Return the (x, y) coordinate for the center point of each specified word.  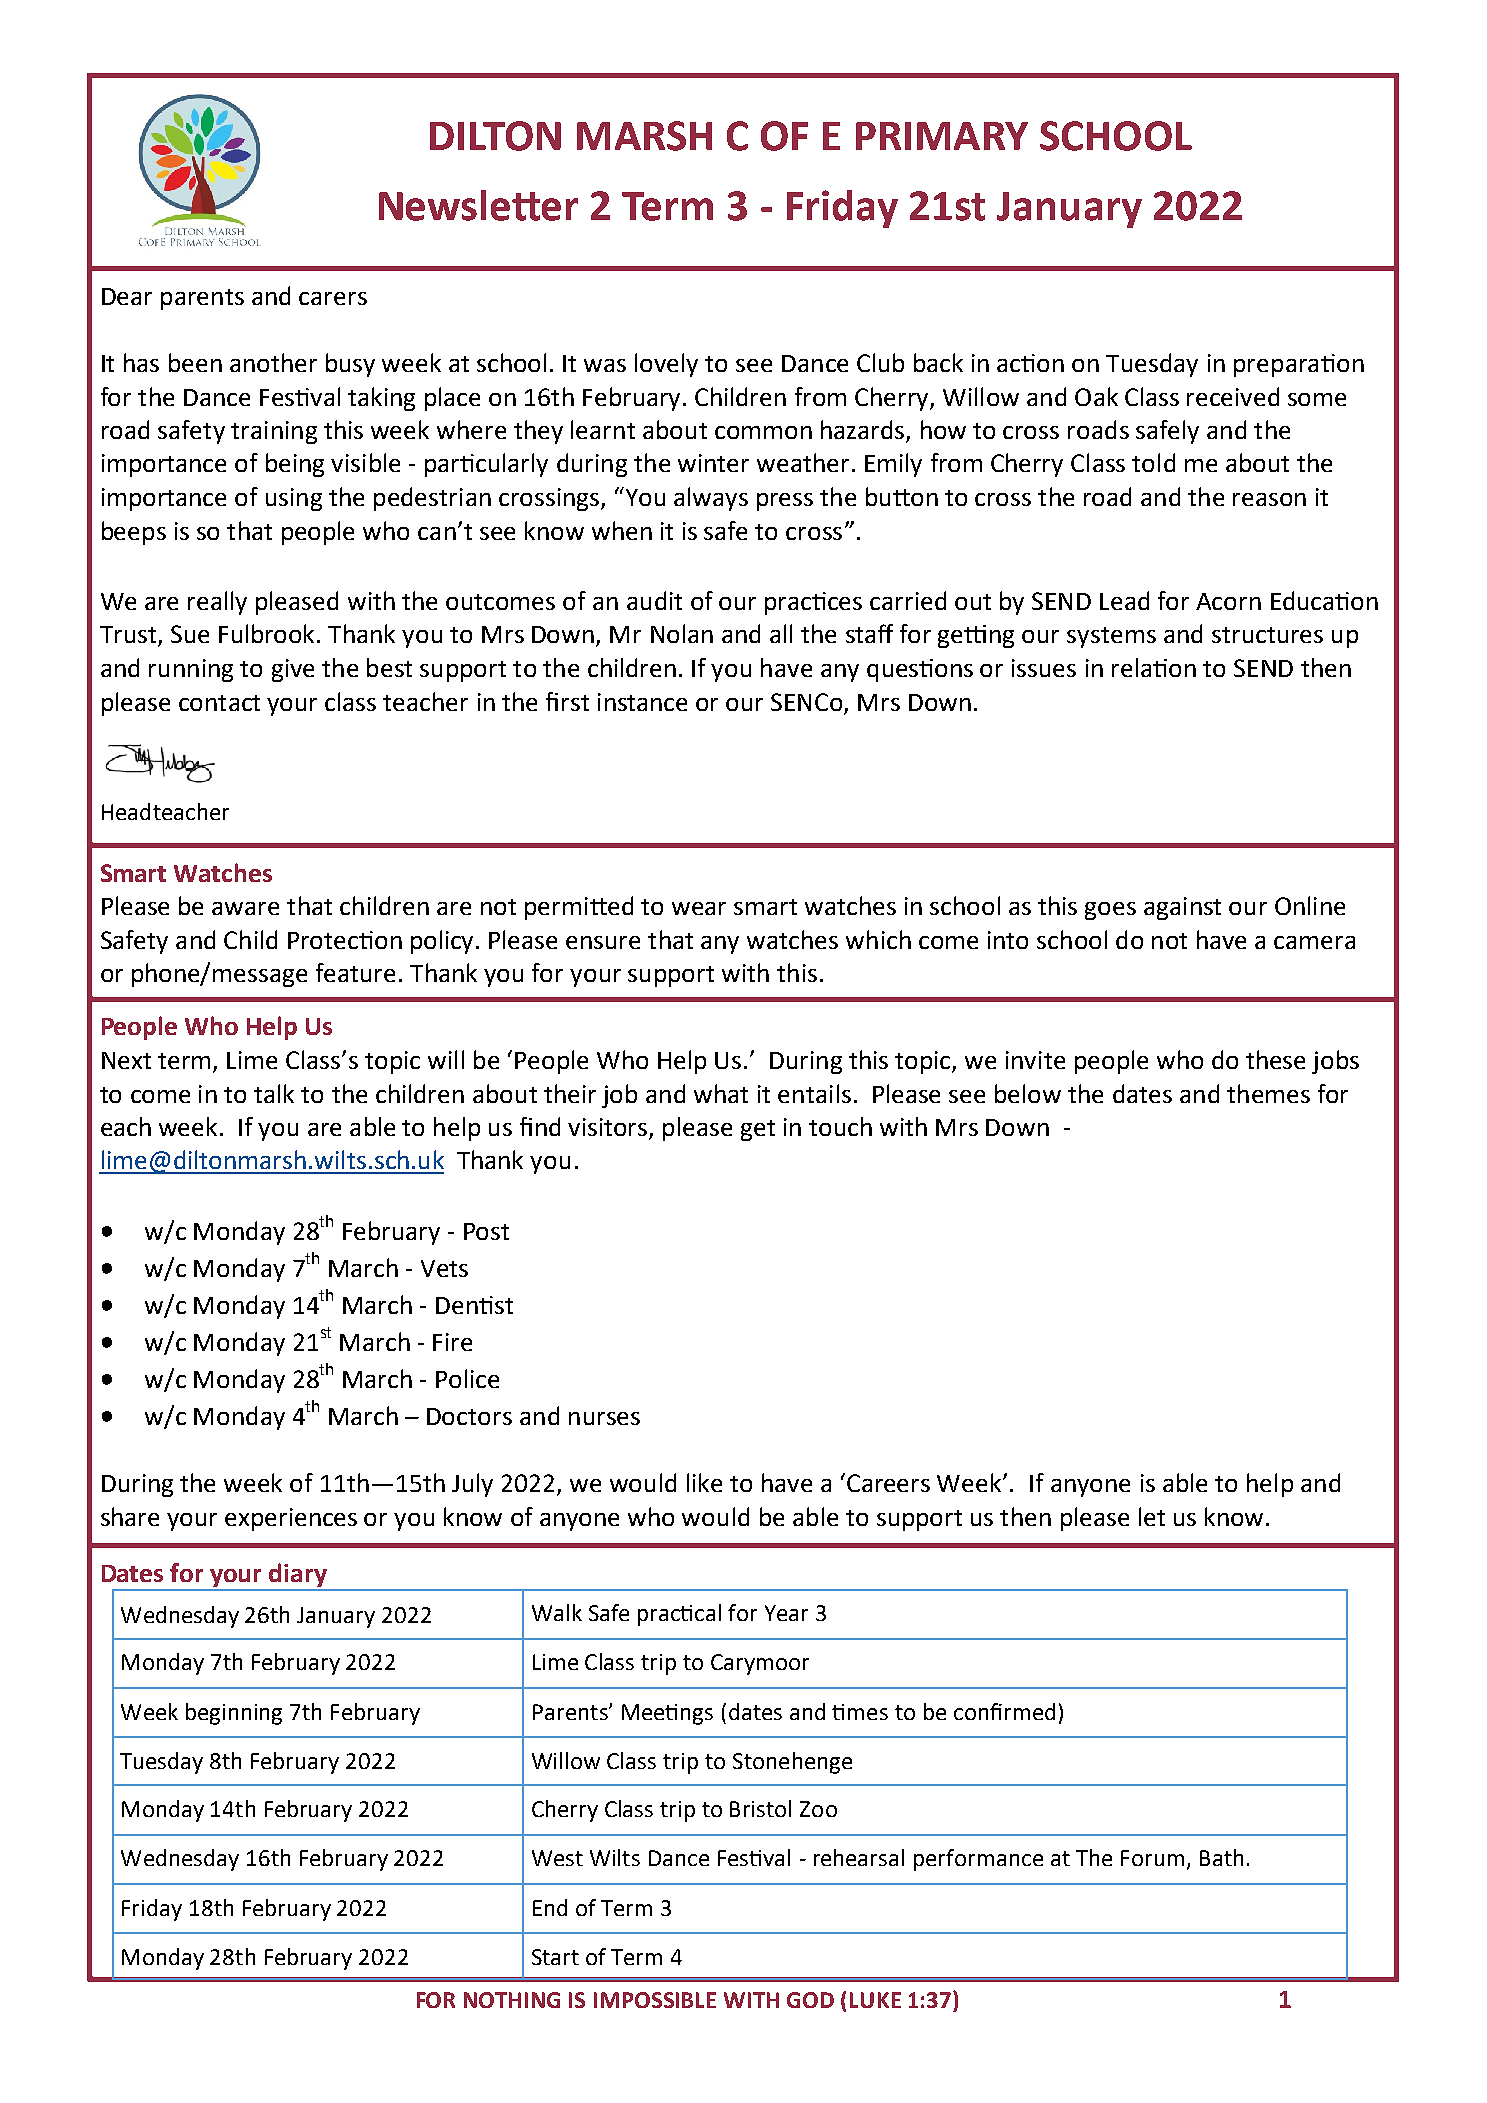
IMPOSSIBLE (655, 2000)
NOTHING (512, 2000)
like (704, 1482)
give (293, 670)
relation (1154, 667)
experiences (291, 1519)
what (721, 1093)
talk (274, 1093)
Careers (888, 1483)
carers (333, 298)
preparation (1299, 365)
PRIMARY (942, 136)
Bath (1221, 1857)
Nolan (682, 633)
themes (1268, 1093)
